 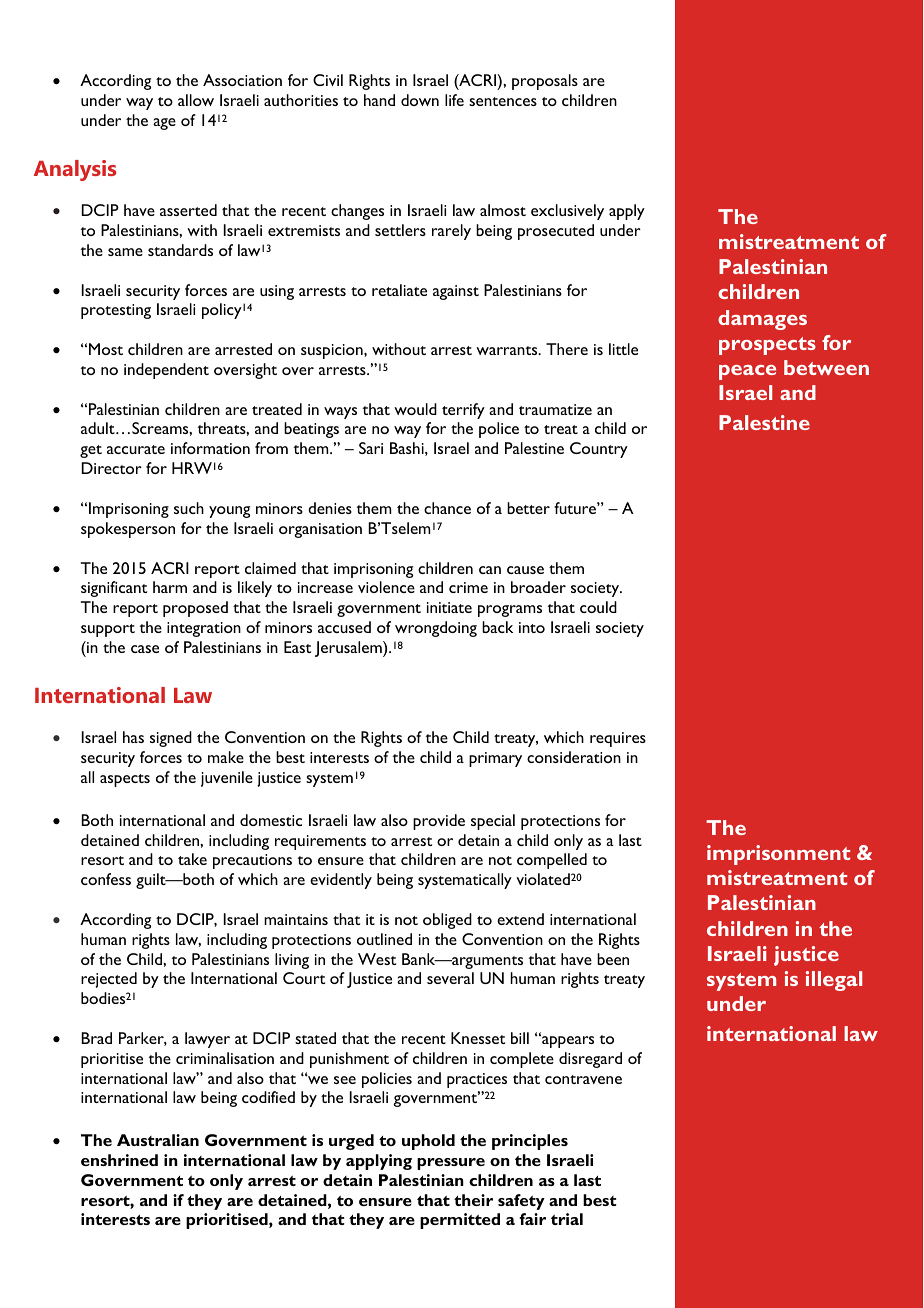 What do you see at coordinates (436, 629) in the page?
I see `wrongdoing` at bounding box center [436, 629].
